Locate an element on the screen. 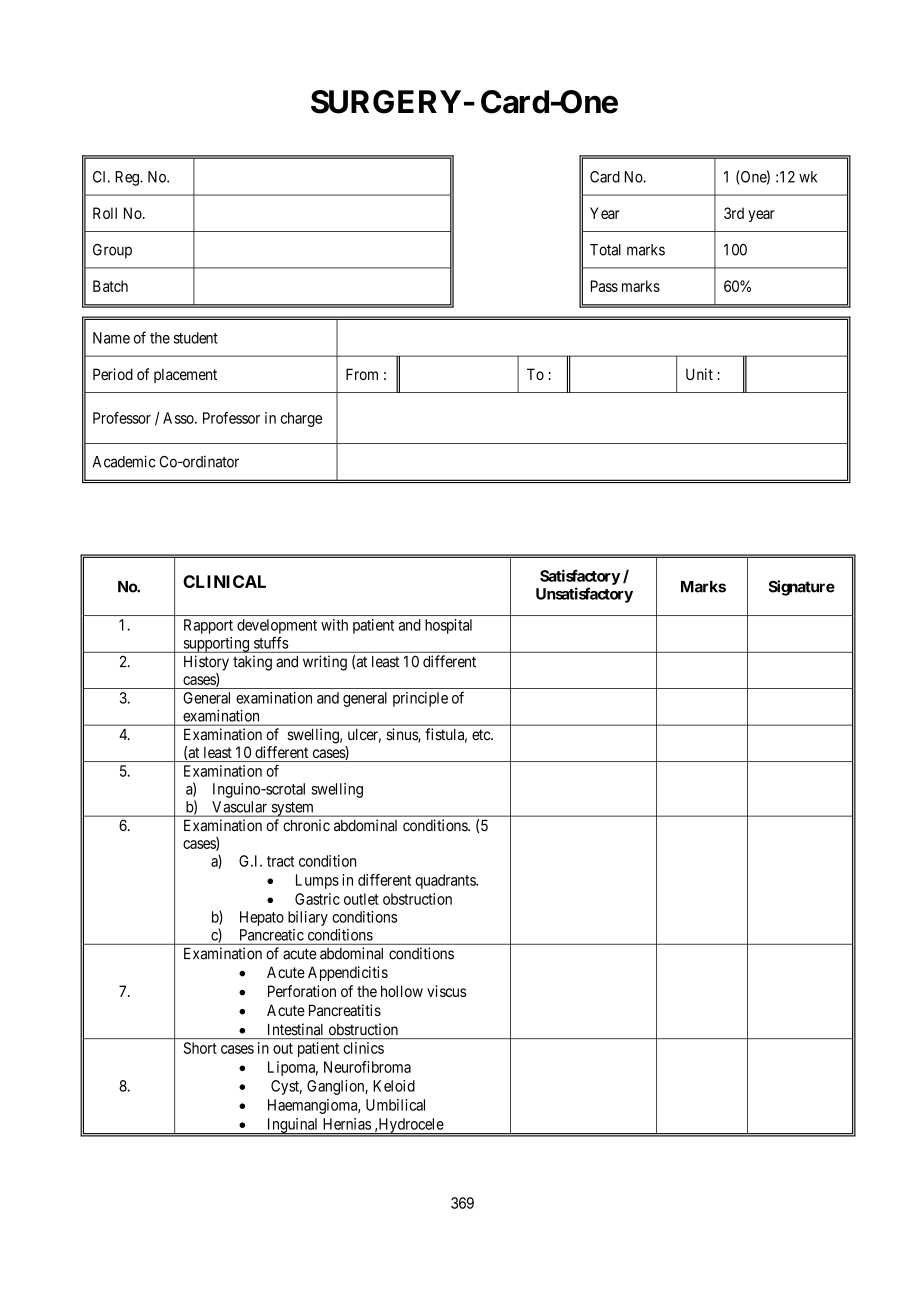  system is located at coordinates (292, 809).
